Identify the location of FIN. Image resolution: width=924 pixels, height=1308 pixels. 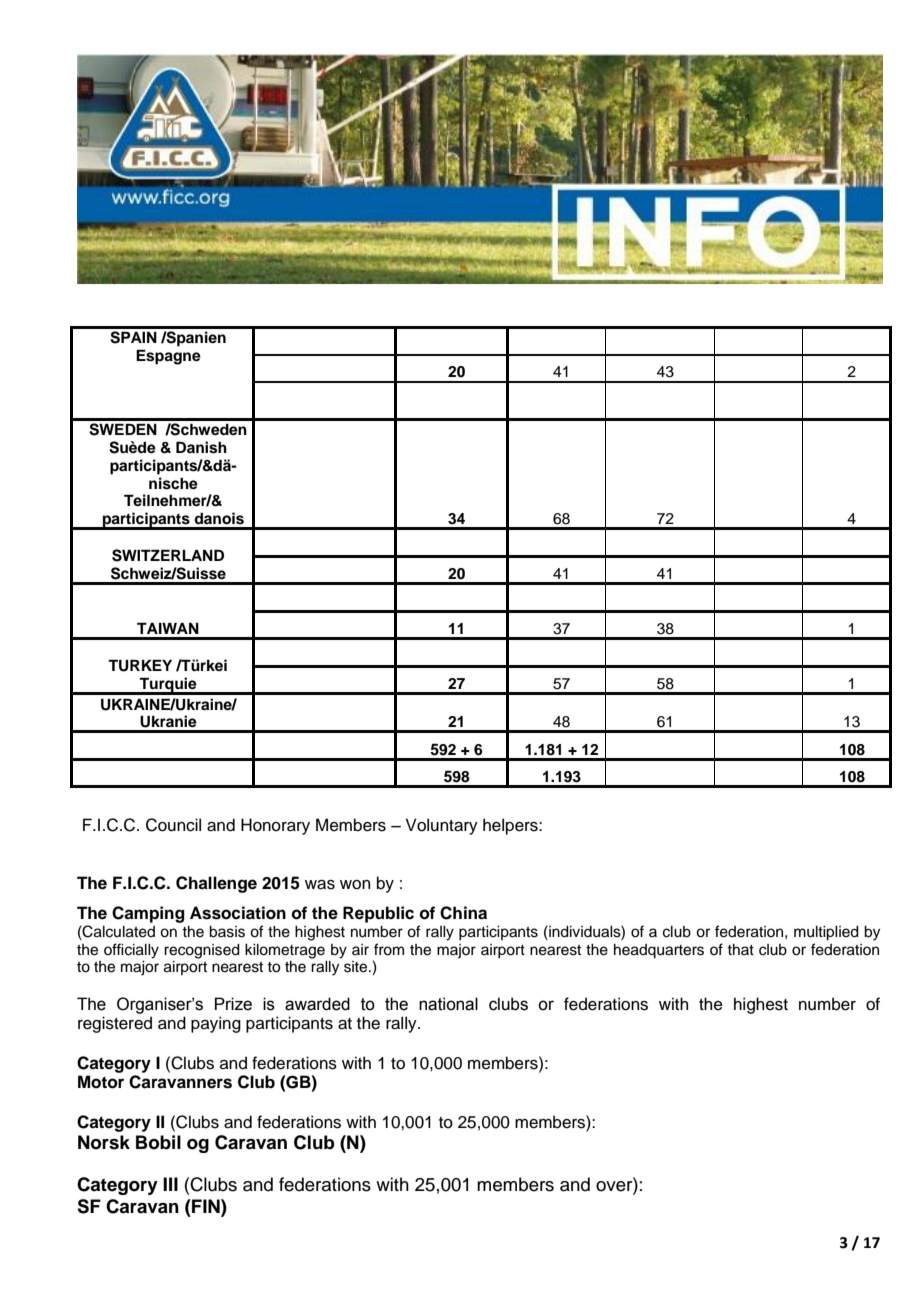
(206, 1206).
